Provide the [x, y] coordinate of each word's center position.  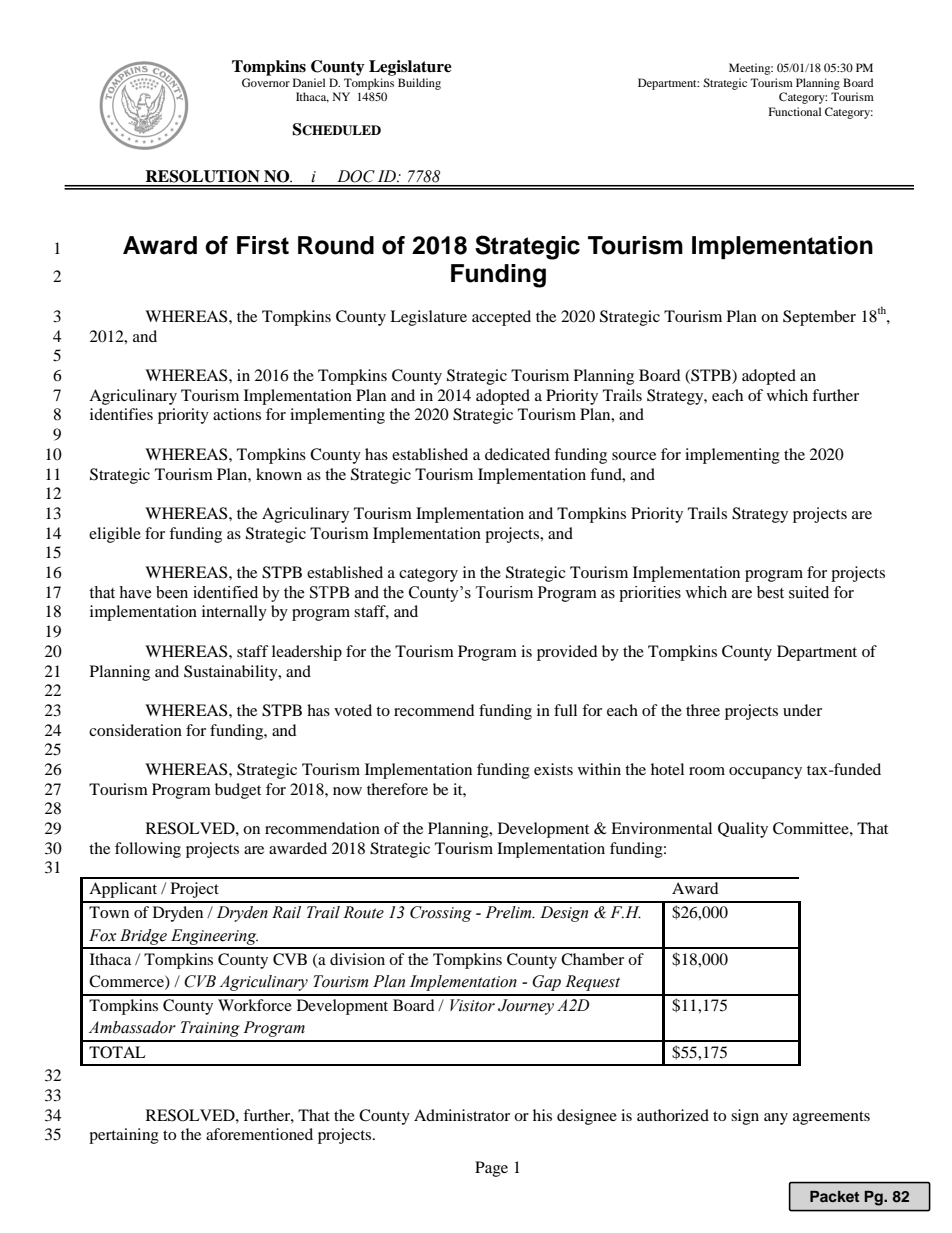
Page [491, 1169]
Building [419, 84]
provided [567, 653]
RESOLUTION [203, 176]
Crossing [441, 914]
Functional [795, 111]
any [776, 1119]
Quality [743, 830]
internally [234, 613]
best [770, 592]
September [819, 318]
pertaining [124, 1136]
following [148, 850]
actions [237, 414]
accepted [501, 318]
